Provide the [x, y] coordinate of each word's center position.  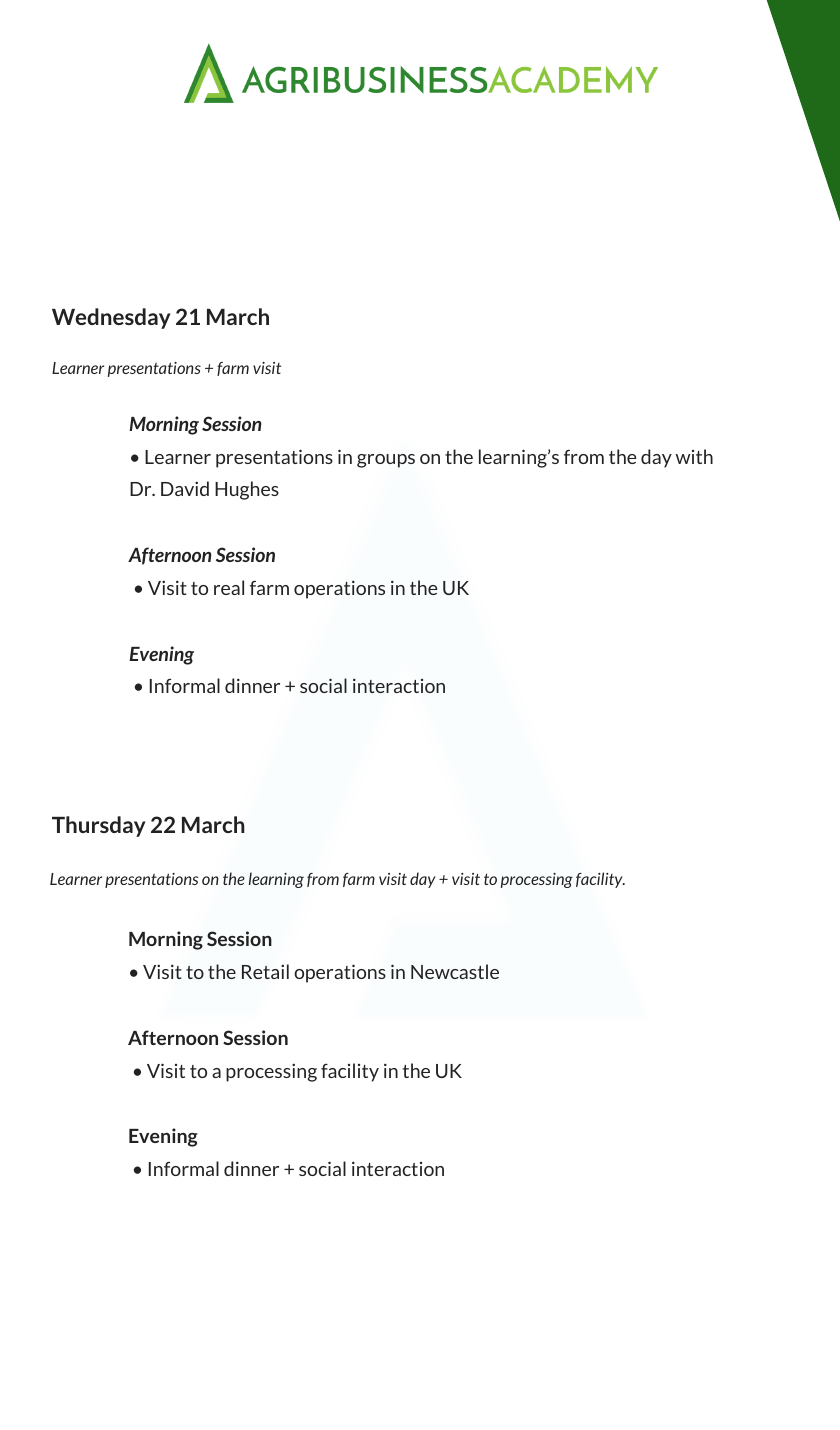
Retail [265, 971]
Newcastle [455, 971]
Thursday [99, 826]
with [694, 456]
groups [386, 461]
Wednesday [111, 318]
